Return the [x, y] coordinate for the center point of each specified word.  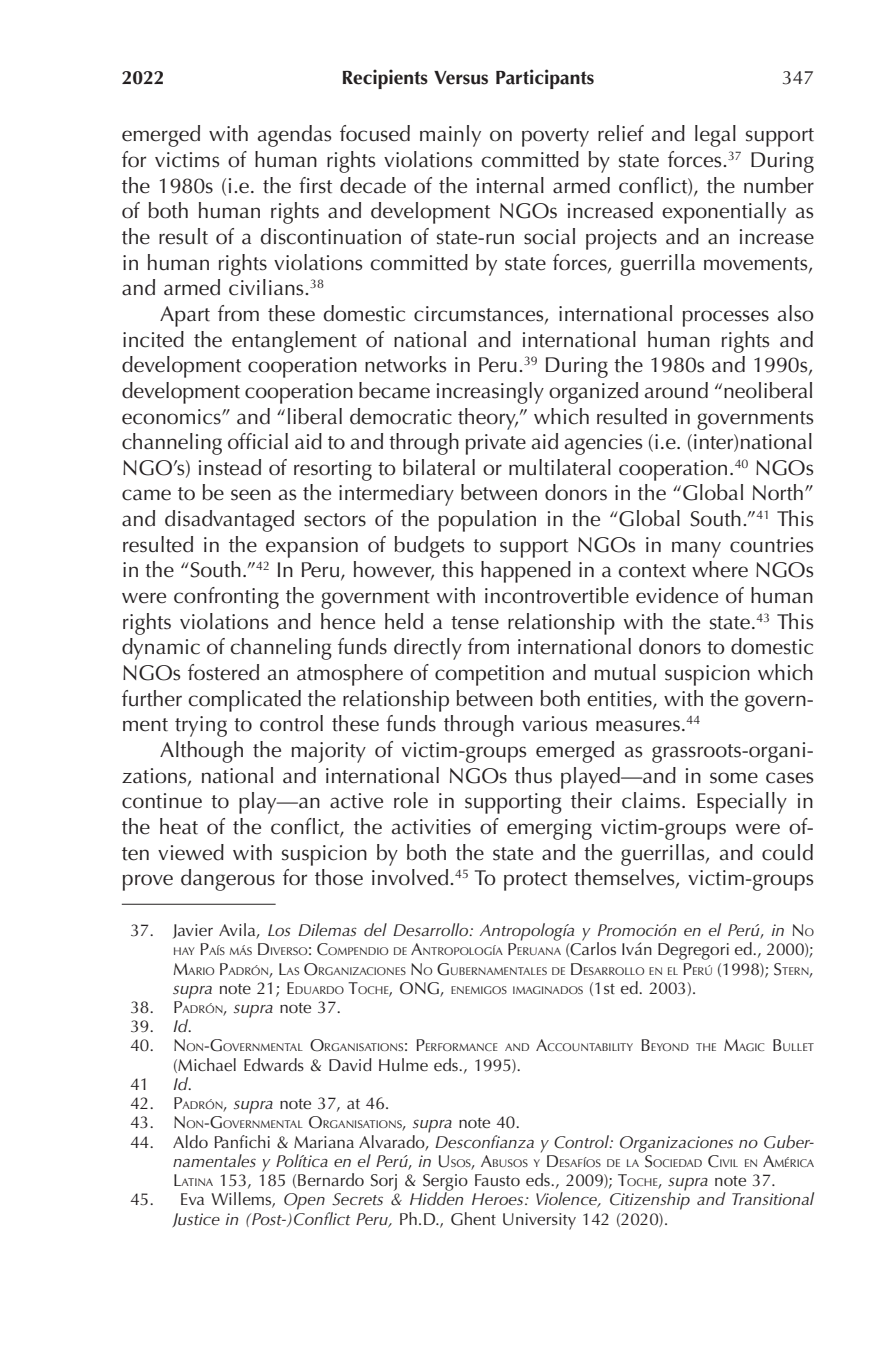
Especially [742, 803]
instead [230, 467]
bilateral [439, 467]
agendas [294, 136]
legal [715, 136]
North [778, 492]
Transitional [773, 1198]
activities [431, 827]
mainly [450, 136]
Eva [192, 1199]
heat [179, 826]
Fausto [497, 1180]
